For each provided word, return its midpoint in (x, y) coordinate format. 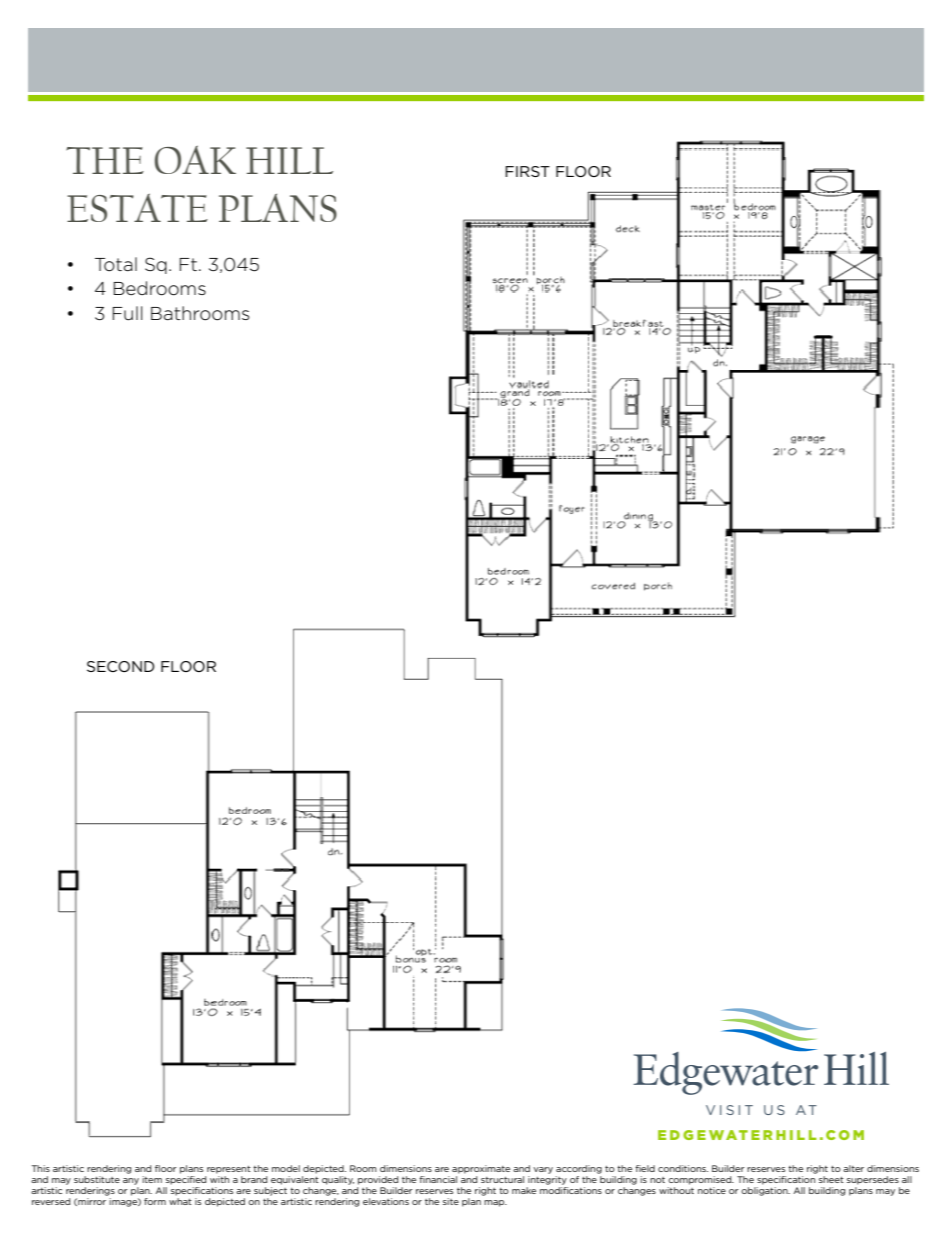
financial (439, 1178)
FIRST (527, 171)
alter (853, 1168)
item (152, 1179)
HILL (289, 160)
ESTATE (137, 208)
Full (128, 313)
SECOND (121, 666)
